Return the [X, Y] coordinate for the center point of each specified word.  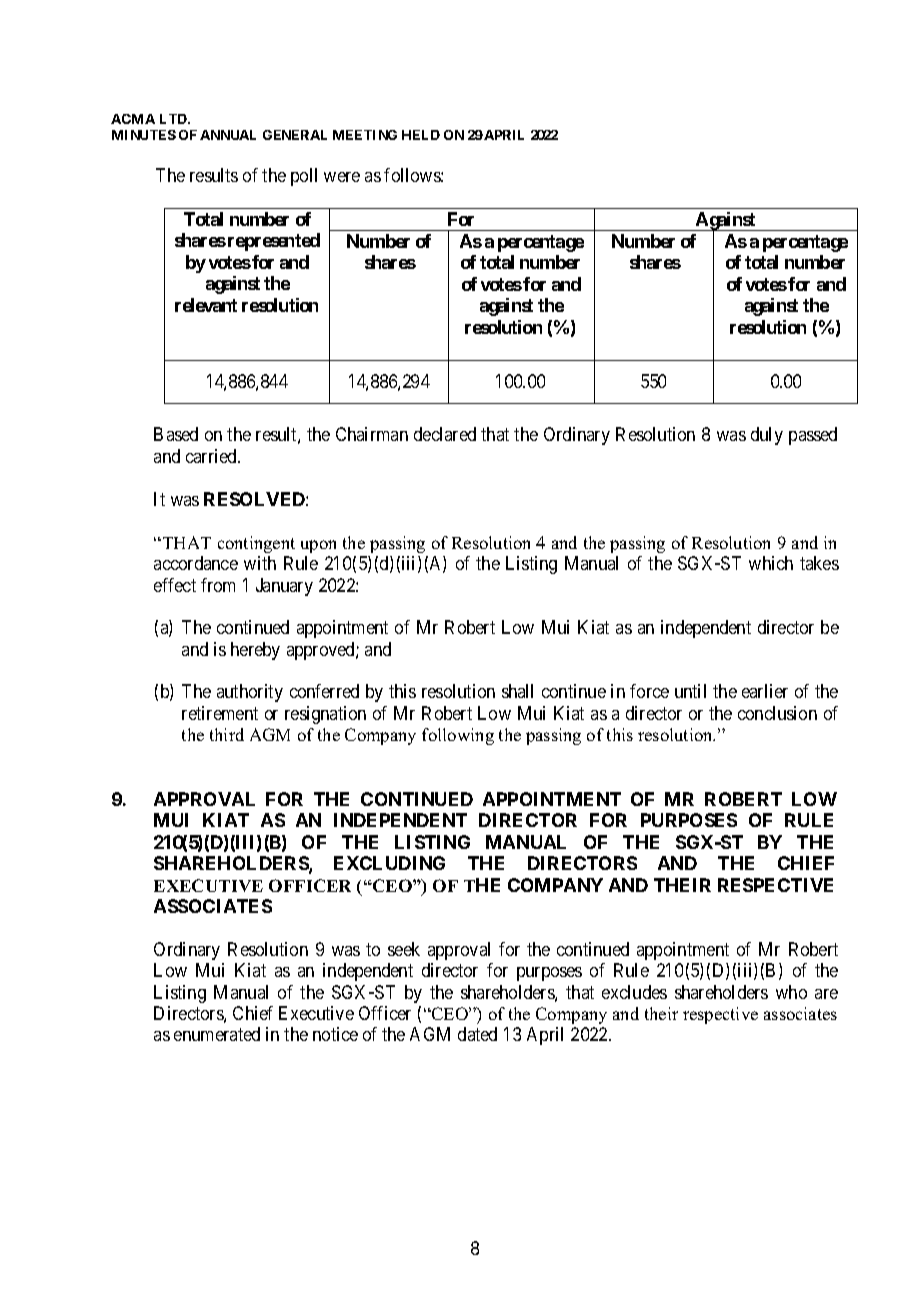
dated [477, 1034]
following [458, 736]
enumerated [217, 1034]
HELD [421, 135]
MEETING [365, 135]
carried [213, 456]
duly [767, 436]
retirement [220, 713]
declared [445, 434]
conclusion [777, 713]
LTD [175, 119]
